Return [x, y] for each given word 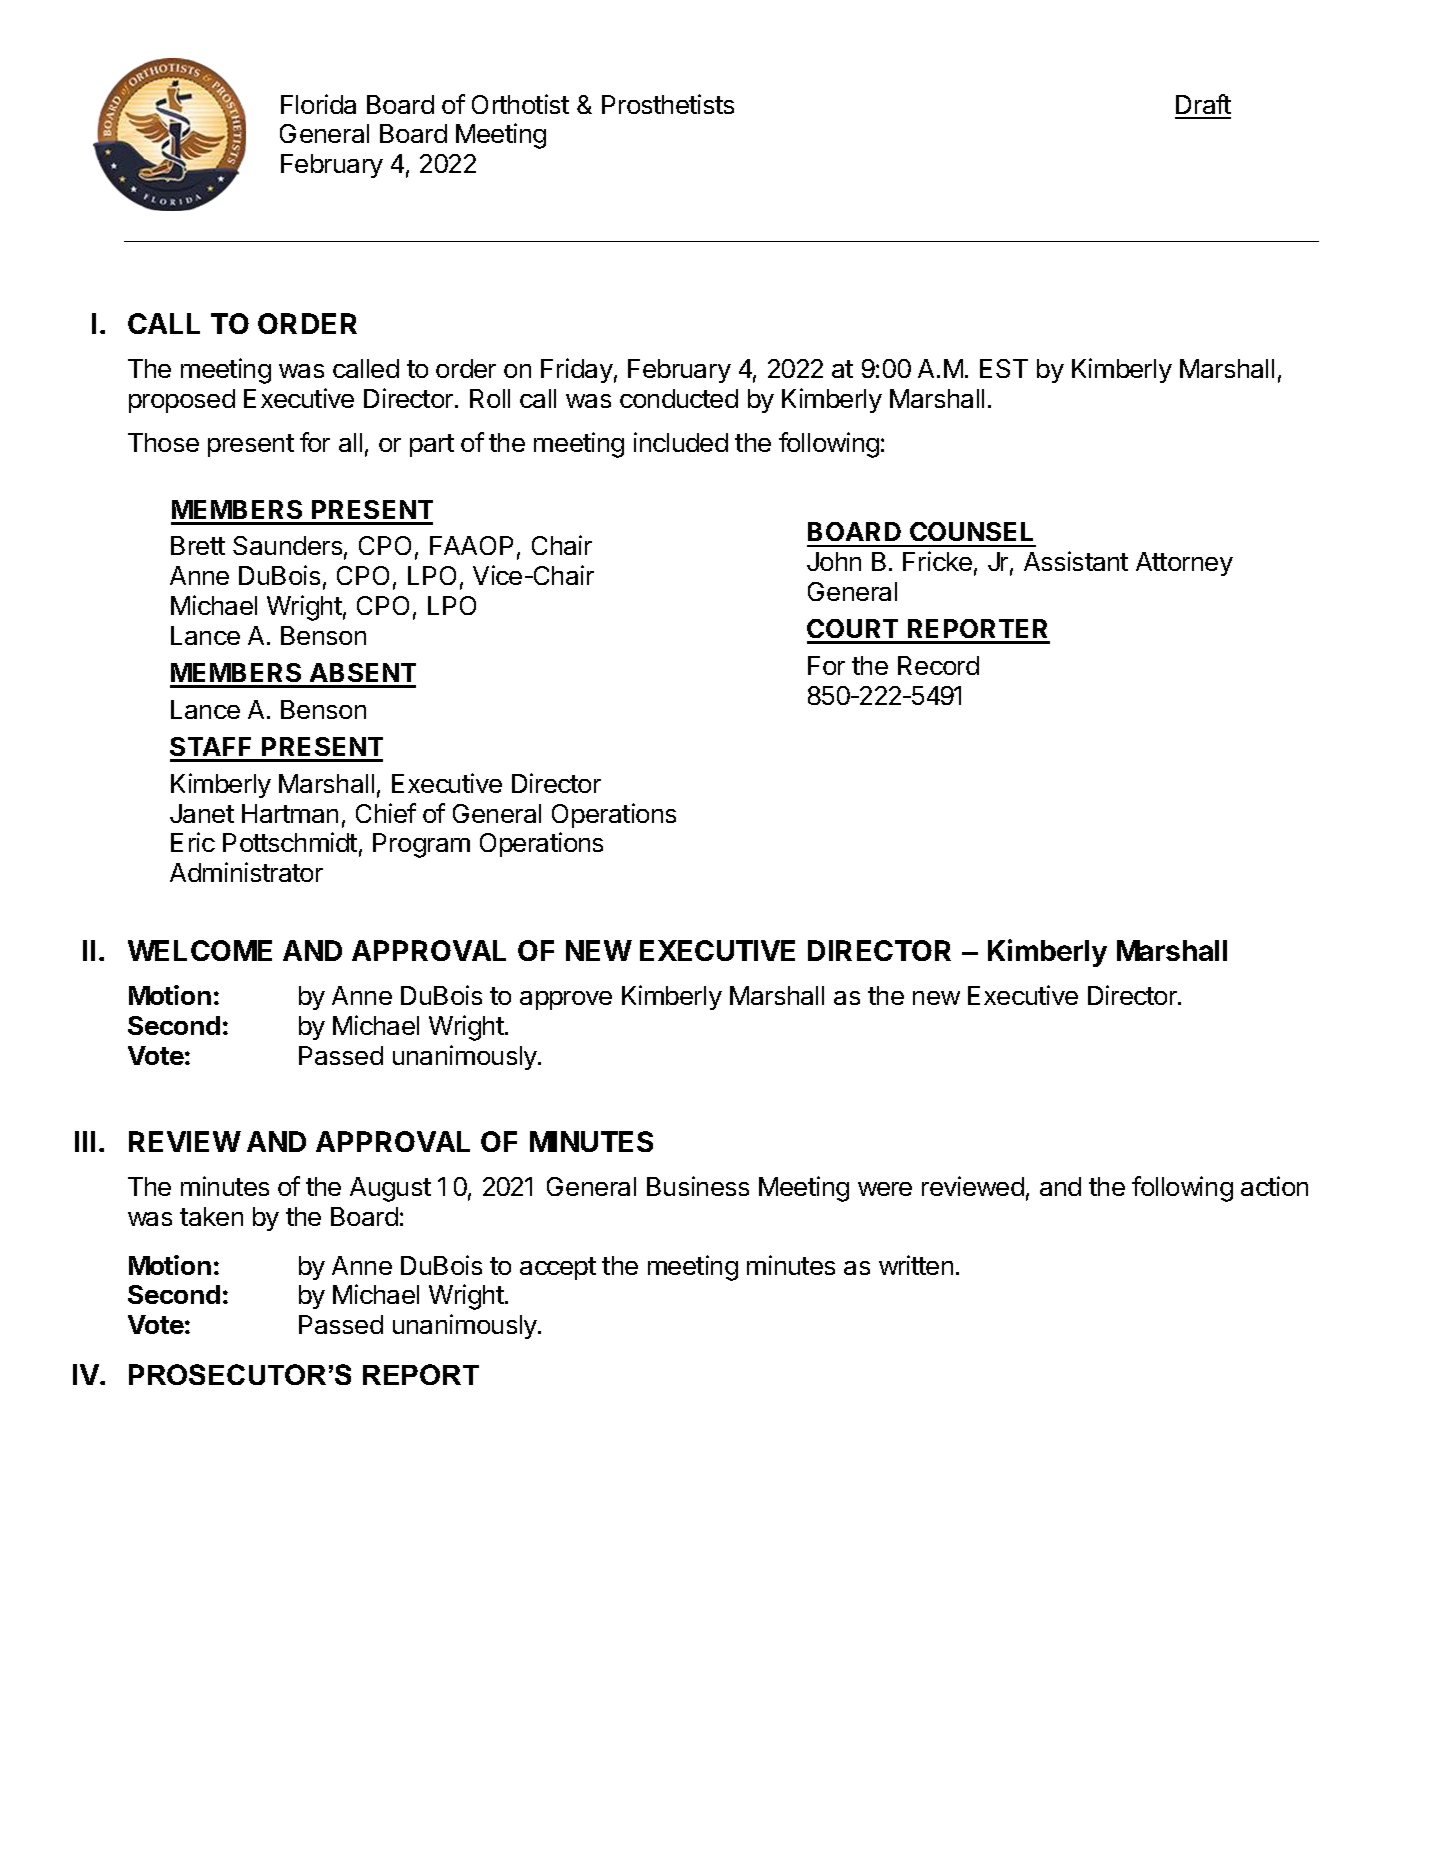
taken [211, 1216]
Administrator [246, 872]
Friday [577, 370]
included [681, 442]
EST [1004, 368]
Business [698, 1186]
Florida [318, 104]
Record [938, 665]
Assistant [1076, 561]
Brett [198, 545]
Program [421, 845]
